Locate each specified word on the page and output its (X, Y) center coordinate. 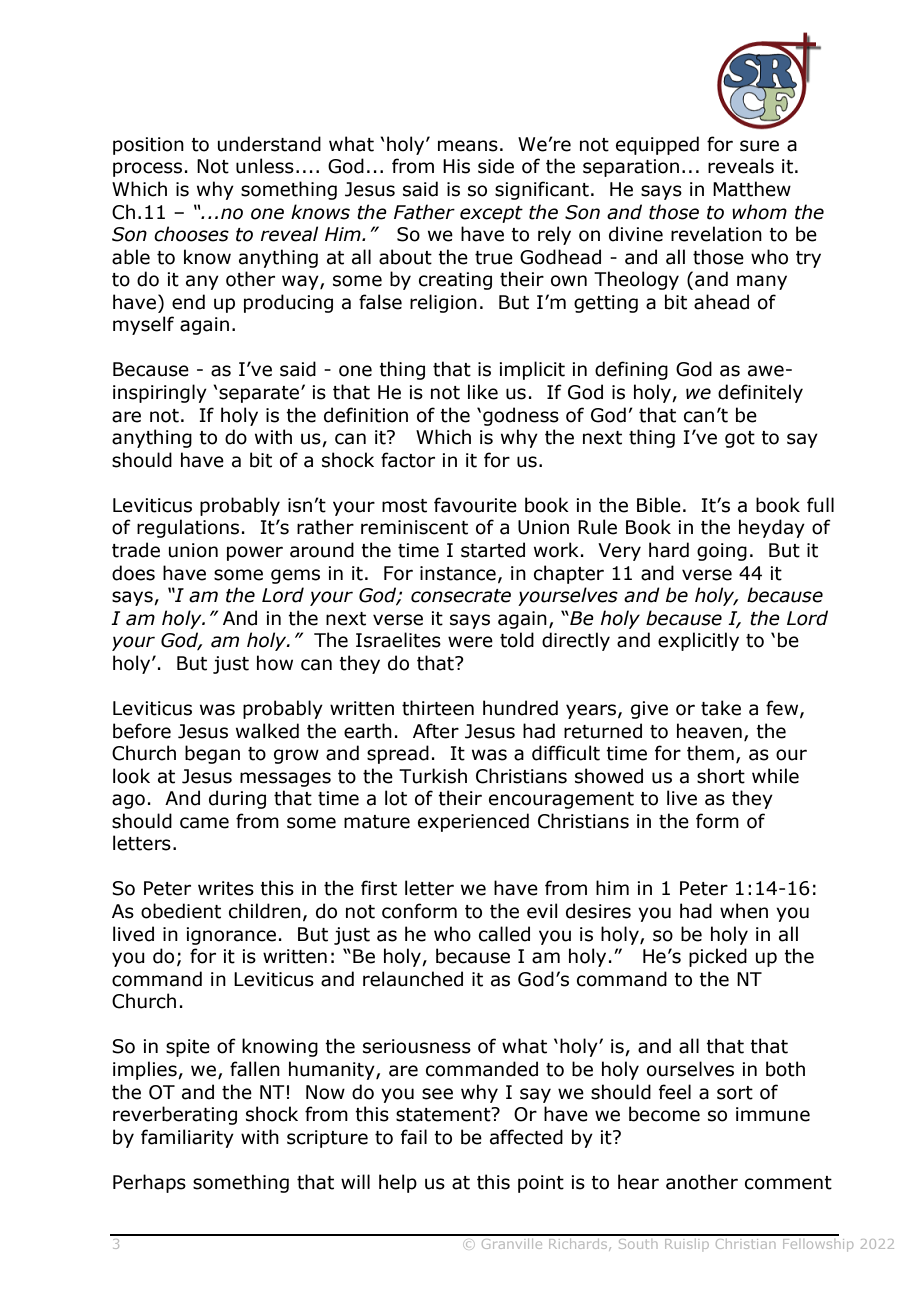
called (504, 934)
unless (265, 166)
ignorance (231, 936)
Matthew (752, 189)
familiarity (187, 1138)
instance (458, 573)
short (721, 776)
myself (143, 325)
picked (718, 957)
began (212, 754)
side (496, 166)
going (722, 552)
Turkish (433, 776)
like (483, 392)
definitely (760, 393)
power (255, 553)
